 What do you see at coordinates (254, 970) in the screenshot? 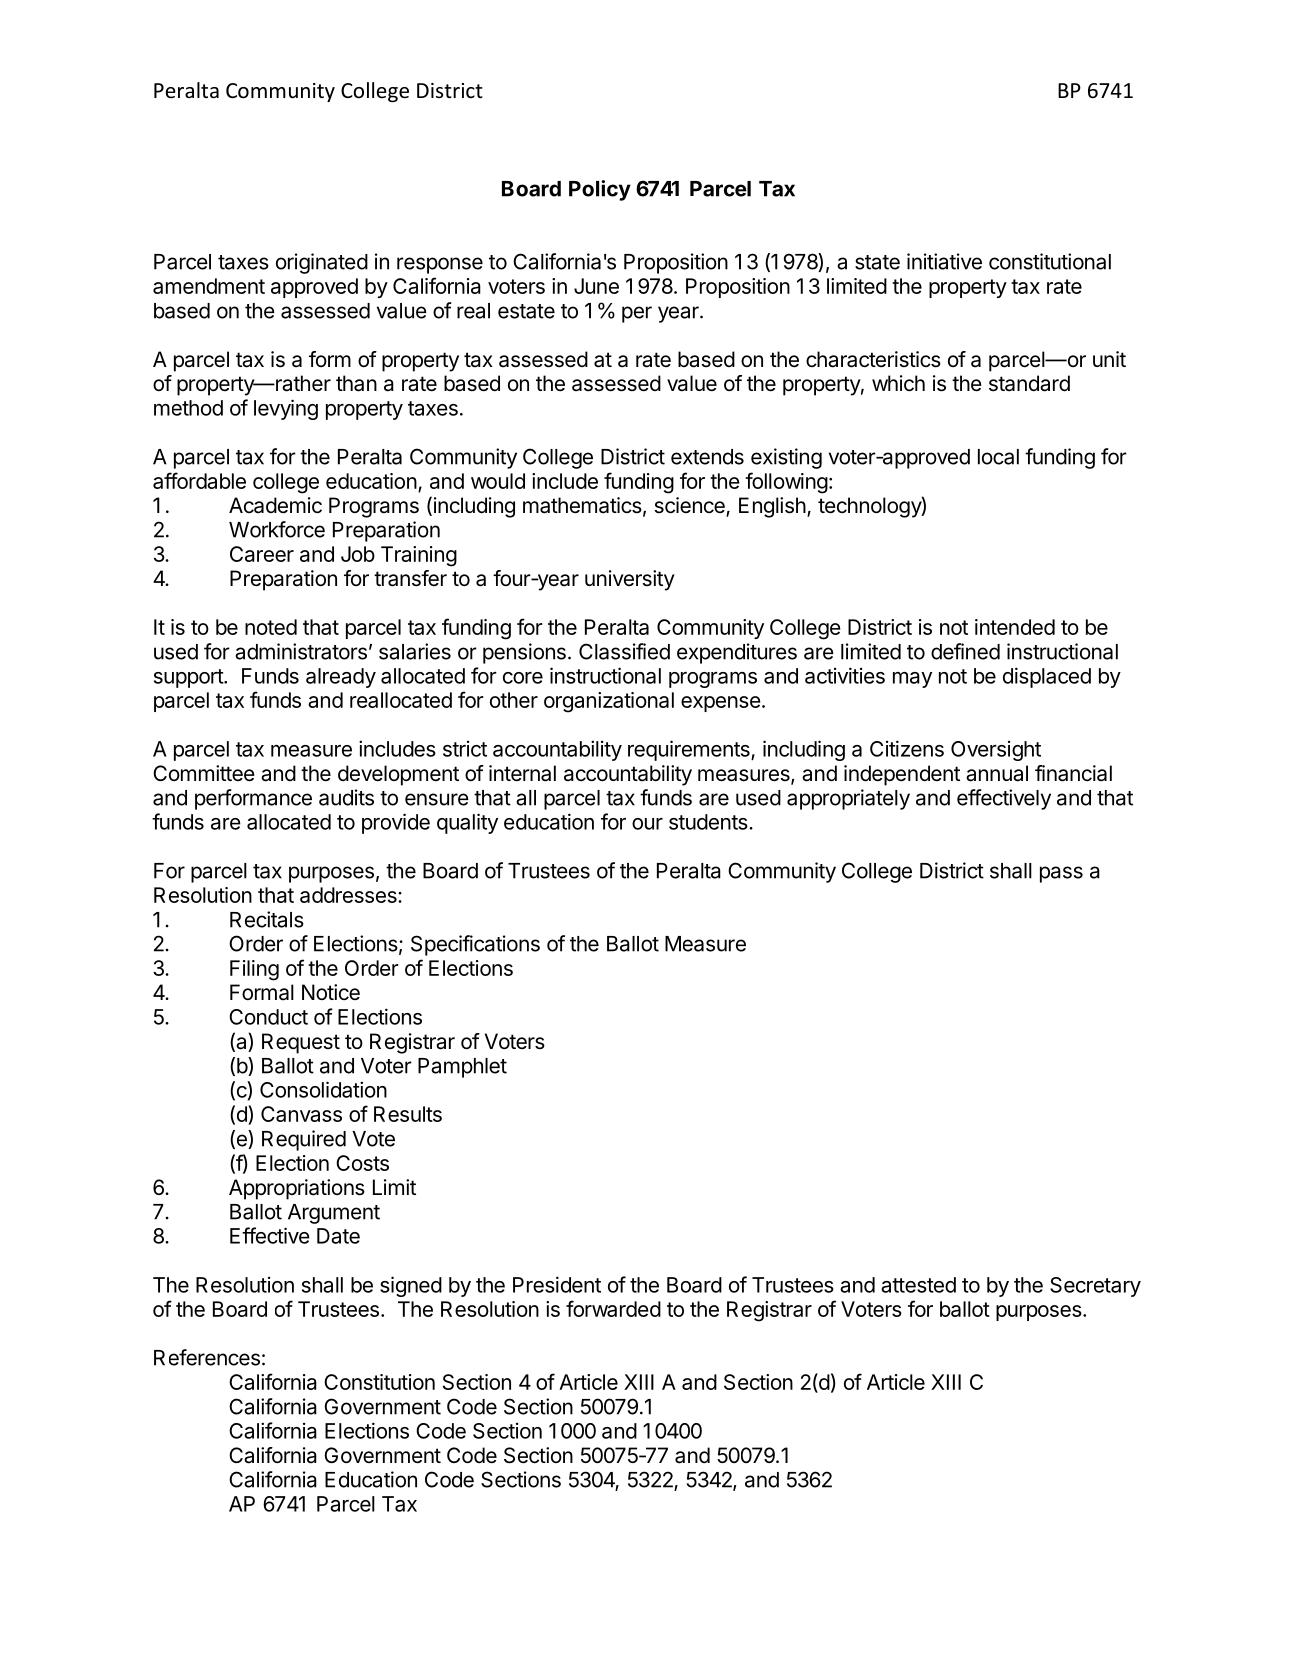
I see `Filing` at bounding box center [254, 970].
